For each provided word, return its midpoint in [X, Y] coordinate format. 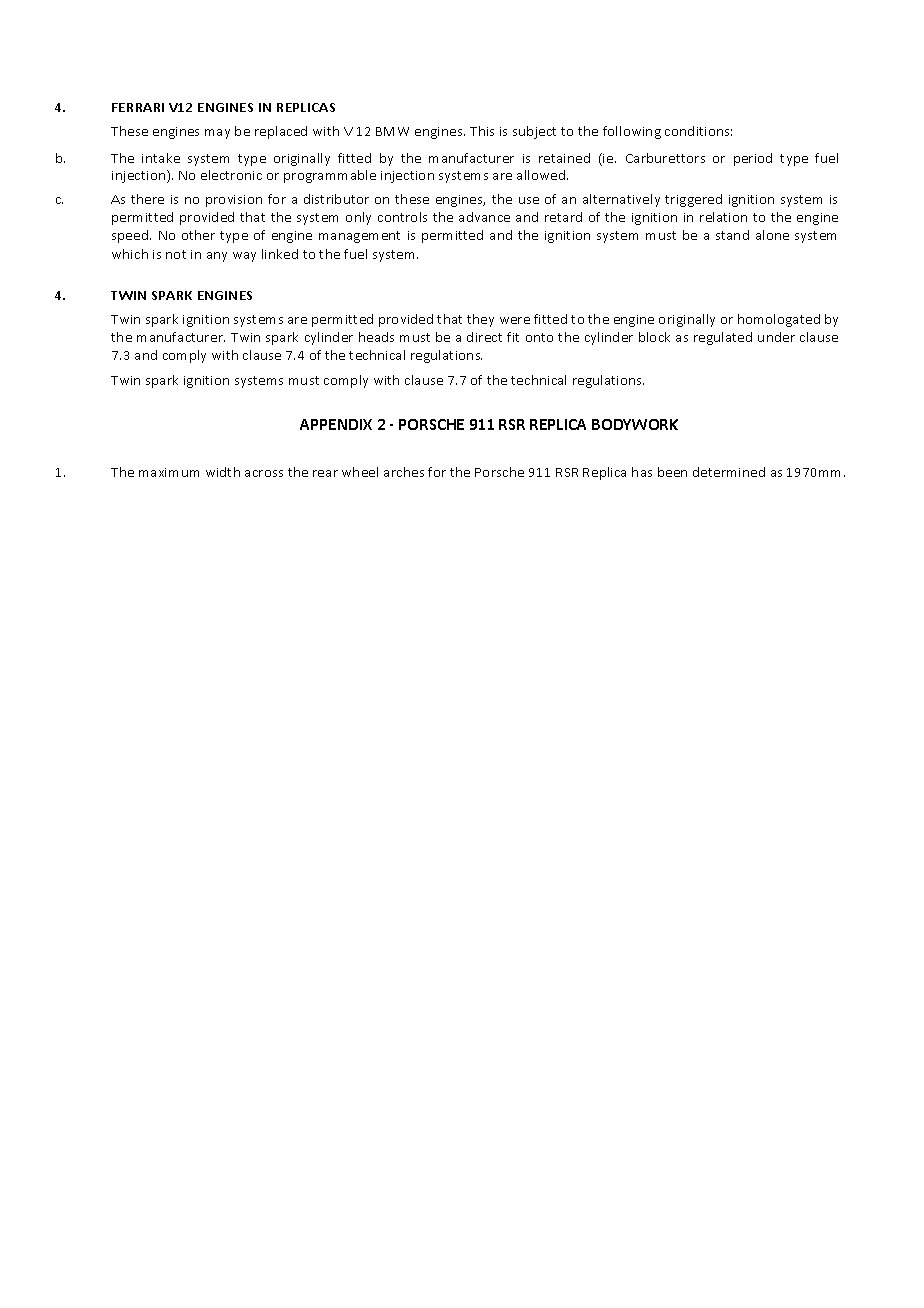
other [198, 235]
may [217, 134]
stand [732, 235]
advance [484, 217]
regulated [723, 338]
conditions [698, 131]
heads [376, 337]
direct [484, 337]
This [482, 131]
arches [404, 472]
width [223, 472]
